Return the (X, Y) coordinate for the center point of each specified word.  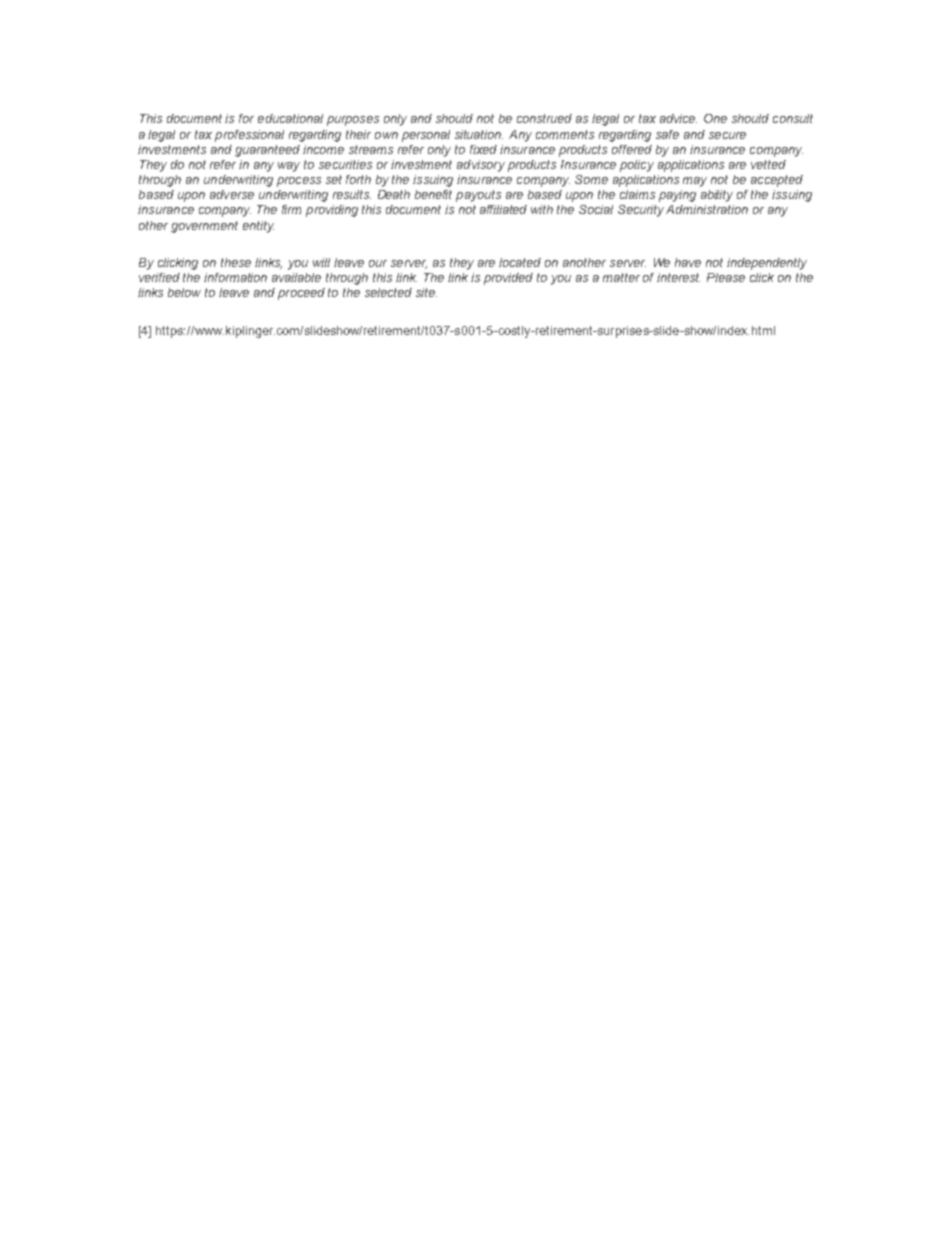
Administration (707, 209)
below (184, 292)
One (715, 118)
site (426, 292)
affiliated (503, 209)
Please (726, 277)
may (695, 182)
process (299, 182)
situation (479, 134)
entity (258, 227)
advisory (481, 166)
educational (290, 118)
